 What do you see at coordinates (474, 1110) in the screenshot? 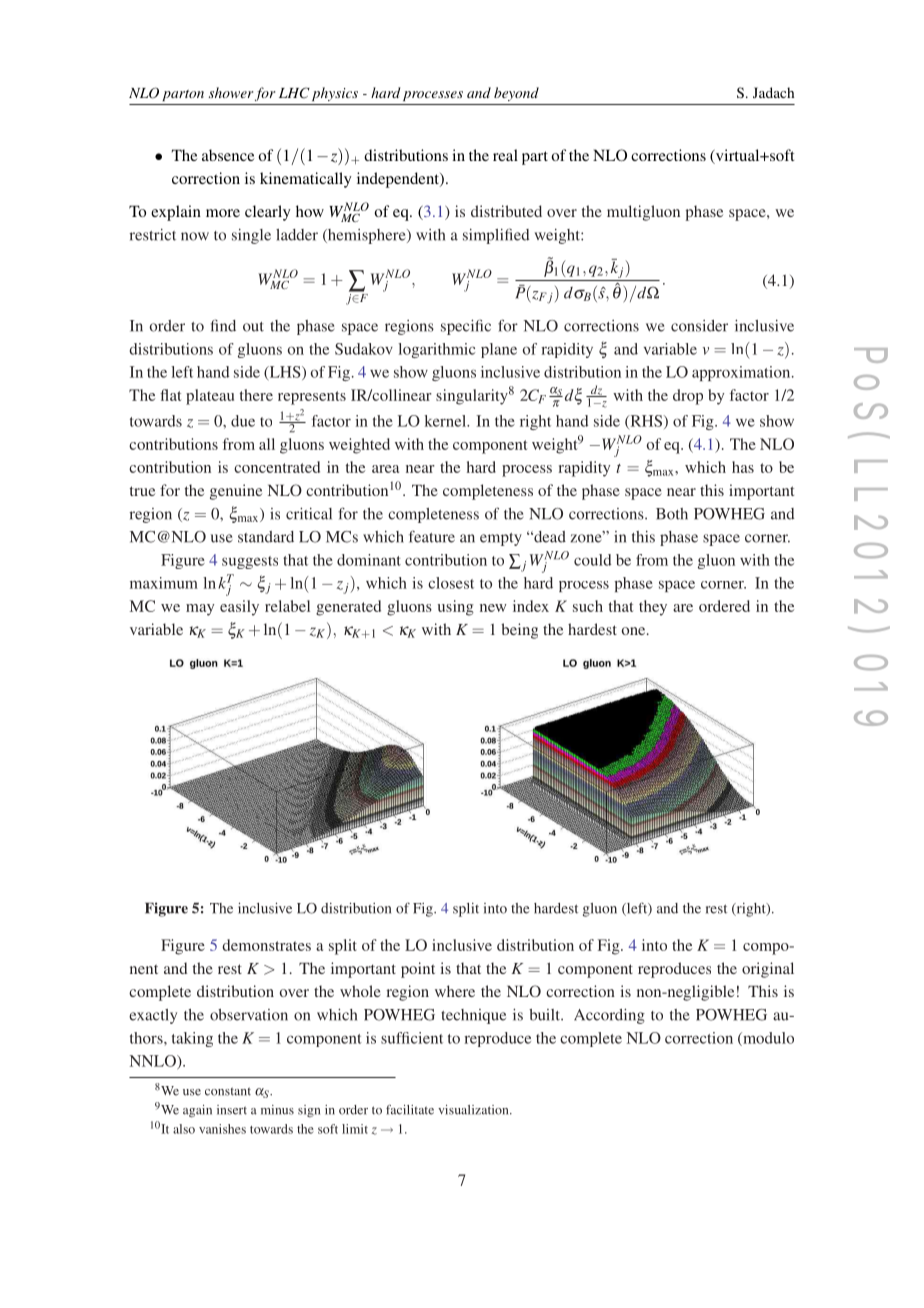
I see `visualization` at bounding box center [474, 1110].
